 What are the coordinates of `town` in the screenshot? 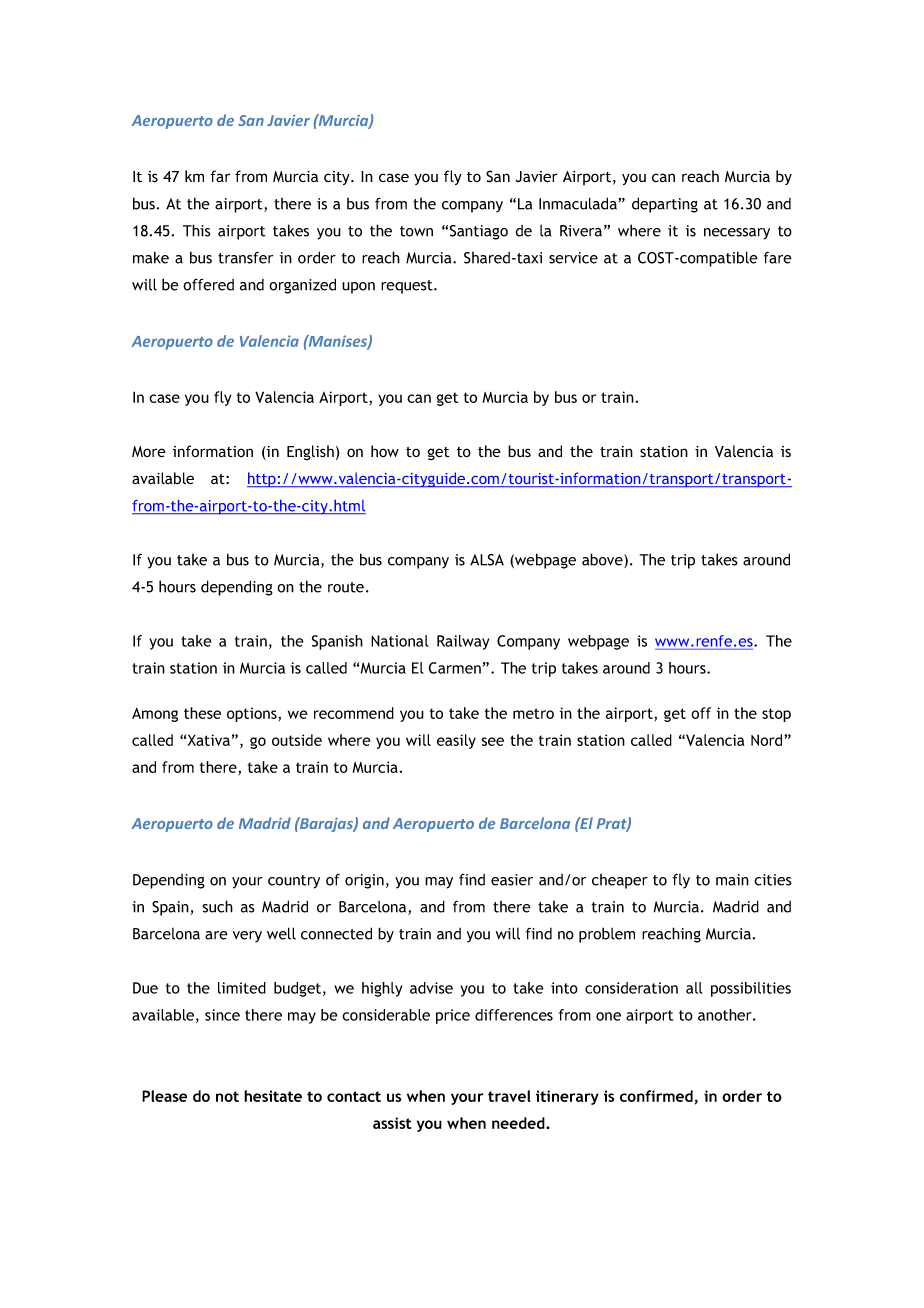 It's located at (416, 231).
